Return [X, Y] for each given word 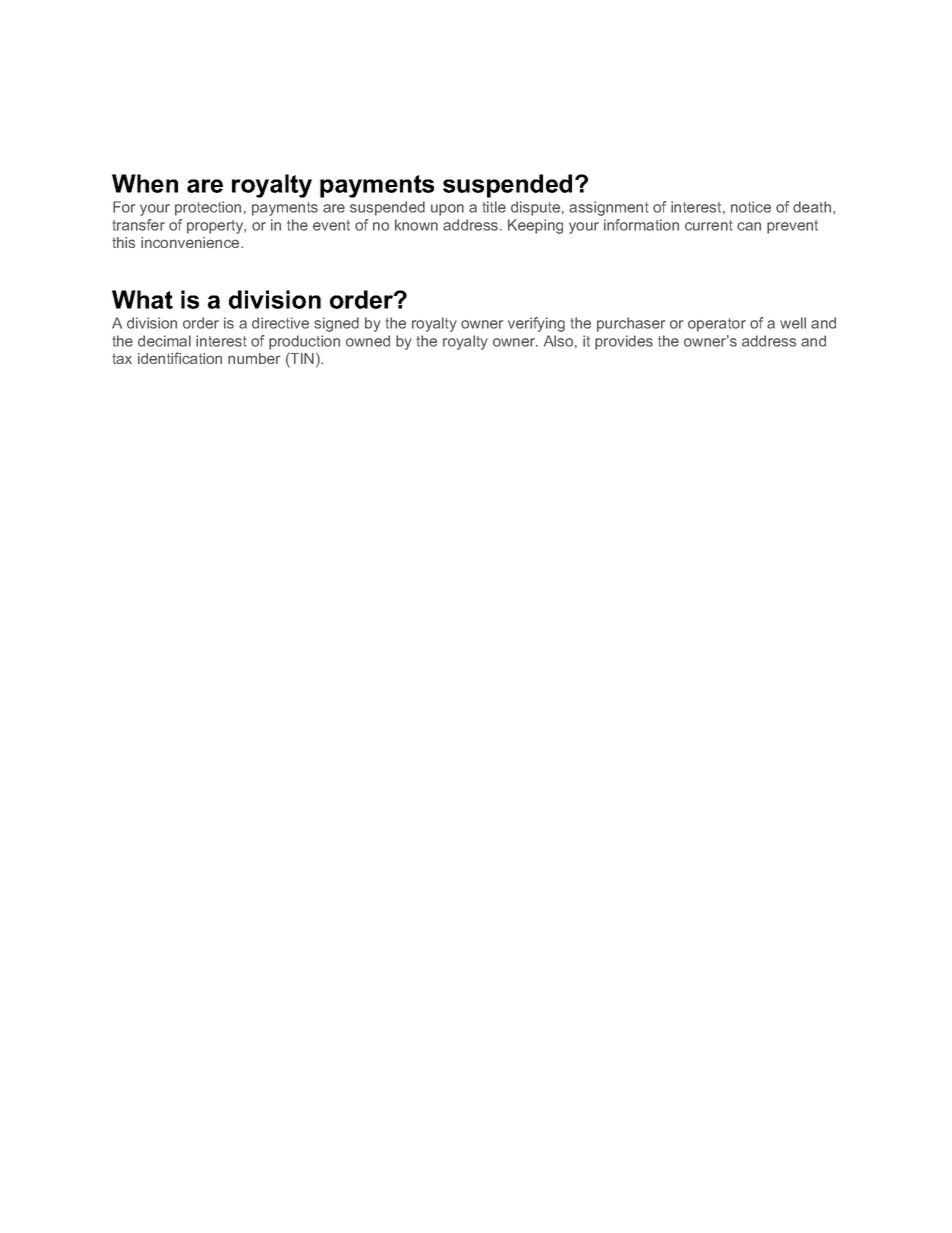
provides [624, 342]
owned [368, 341]
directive [280, 323]
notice [751, 207]
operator [717, 325]
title [494, 207]
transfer [138, 225]
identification [180, 358]
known [416, 225]
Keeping [535, 226]
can [749, 226]
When [145, 183]
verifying [536, 324]
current [709, 225]
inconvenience [191, 242]
